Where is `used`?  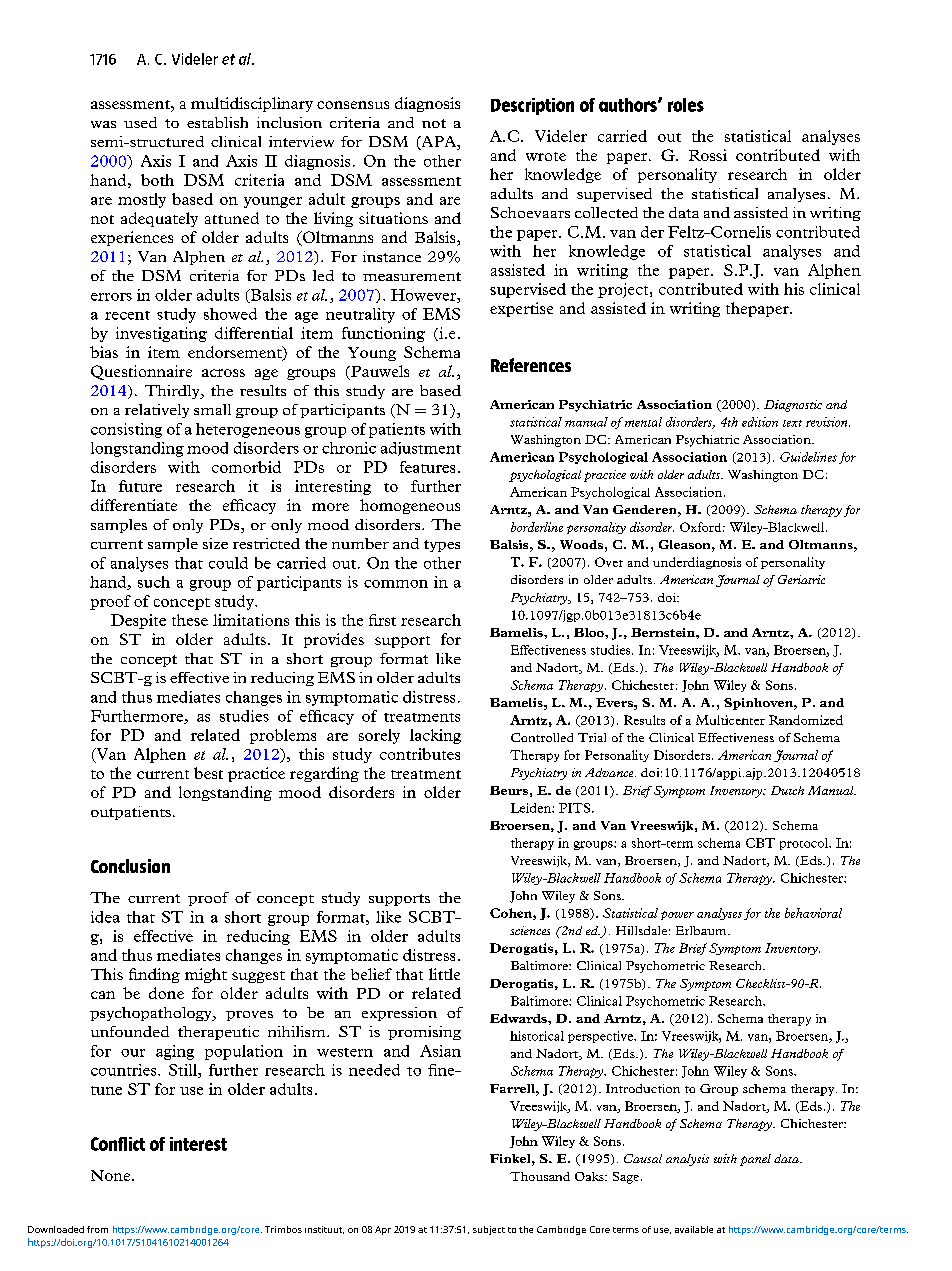 used is located at coordinates (140, 122).
